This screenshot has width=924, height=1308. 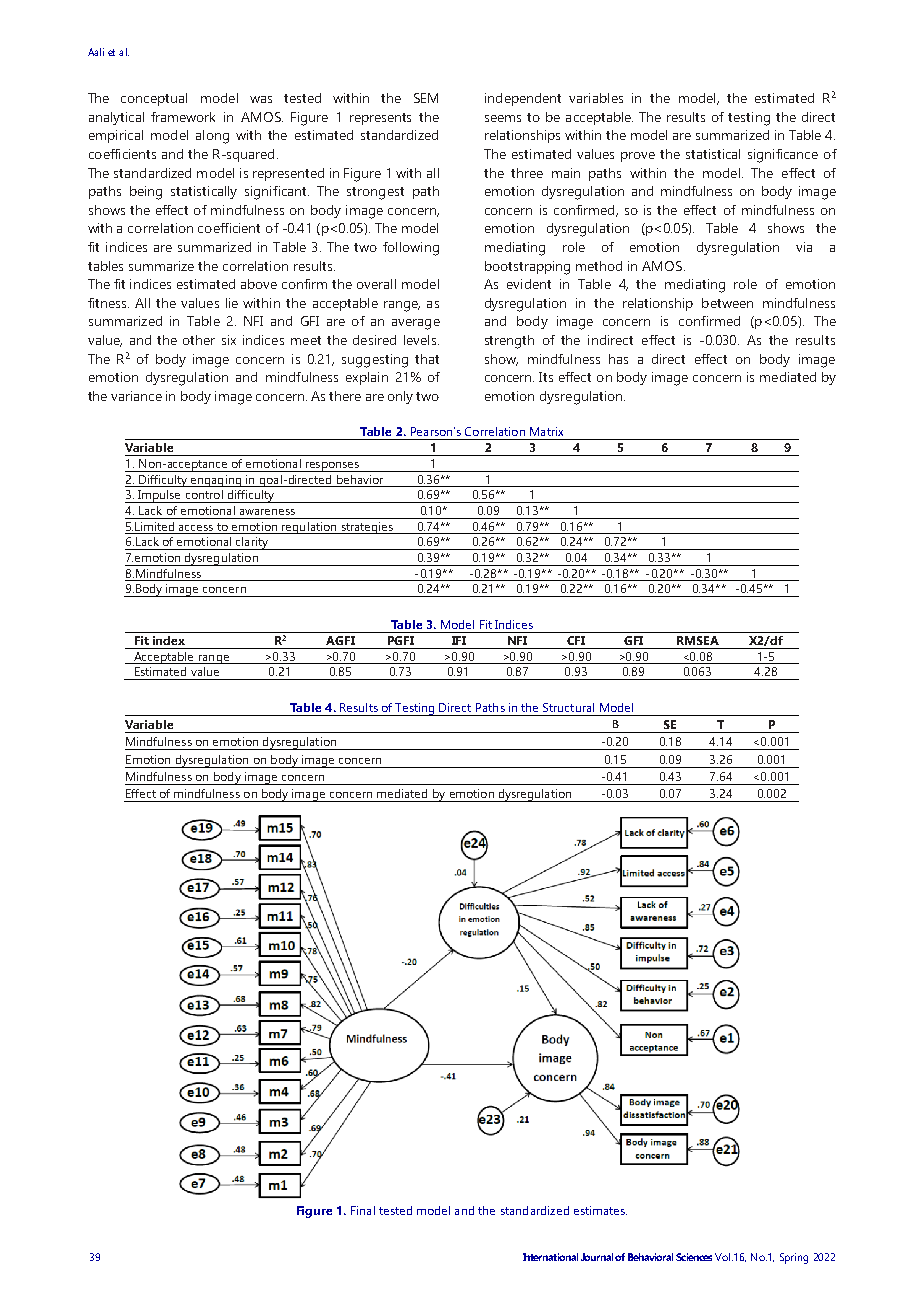 I want to click on Matrix, so click(x=546, y=431).
